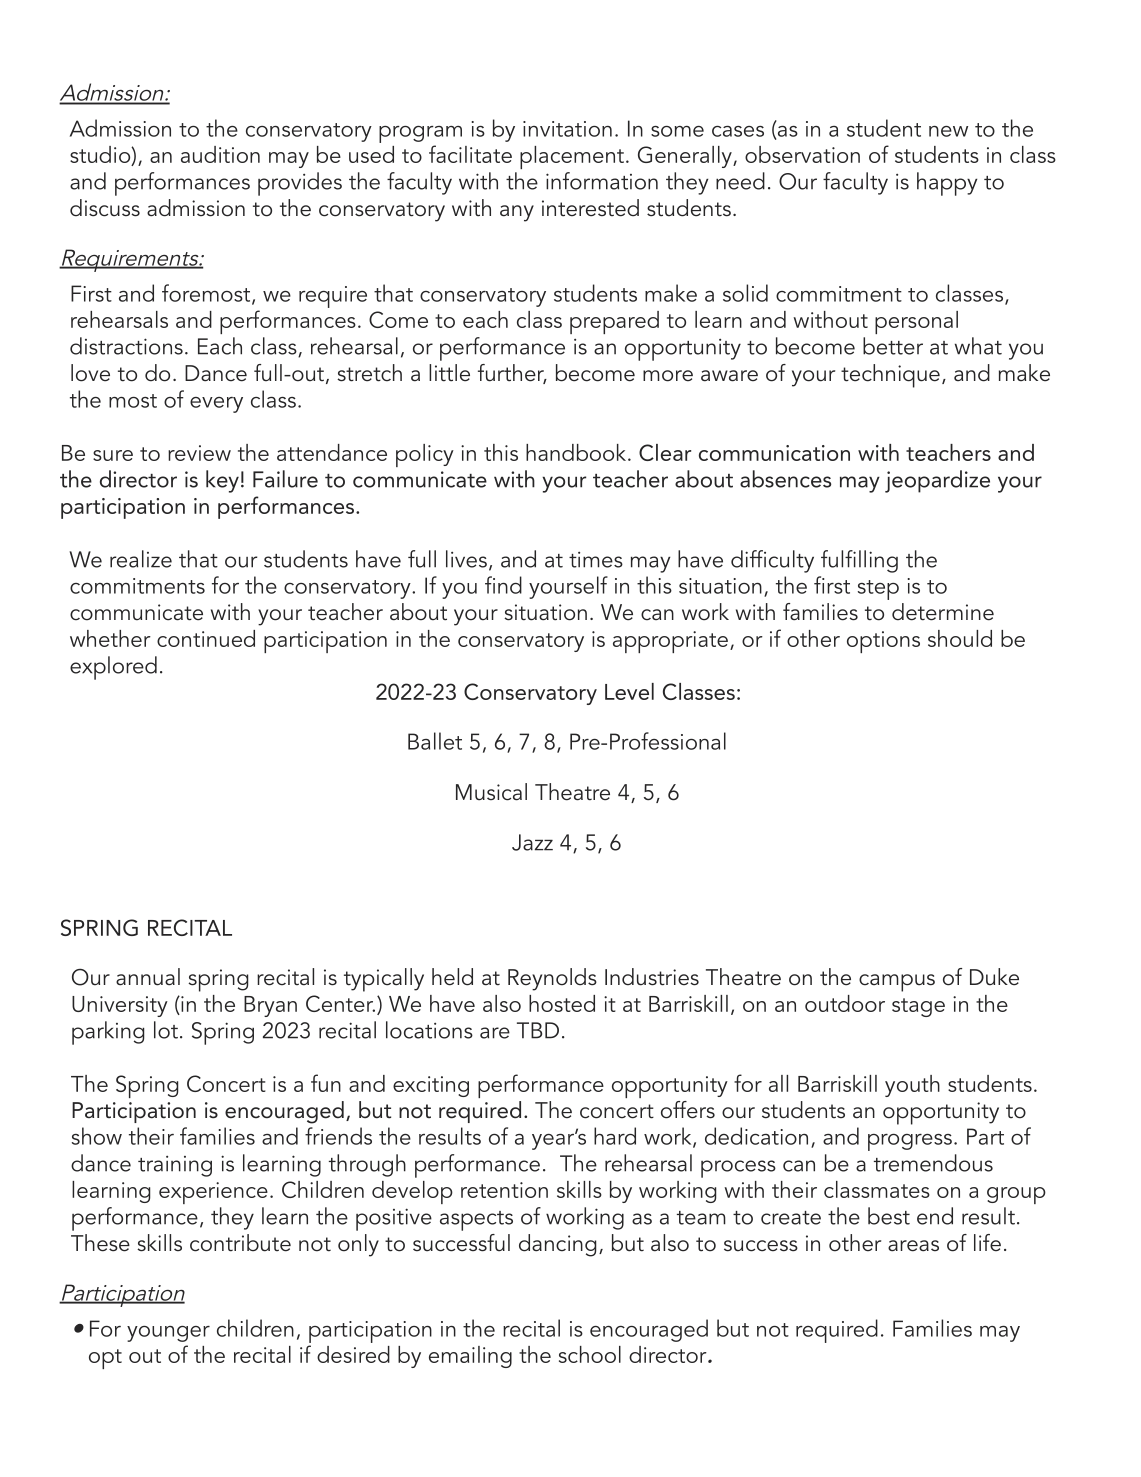  Describe the element at coordinates (572, 157) in the screenshot. I see `placement` at that location.
